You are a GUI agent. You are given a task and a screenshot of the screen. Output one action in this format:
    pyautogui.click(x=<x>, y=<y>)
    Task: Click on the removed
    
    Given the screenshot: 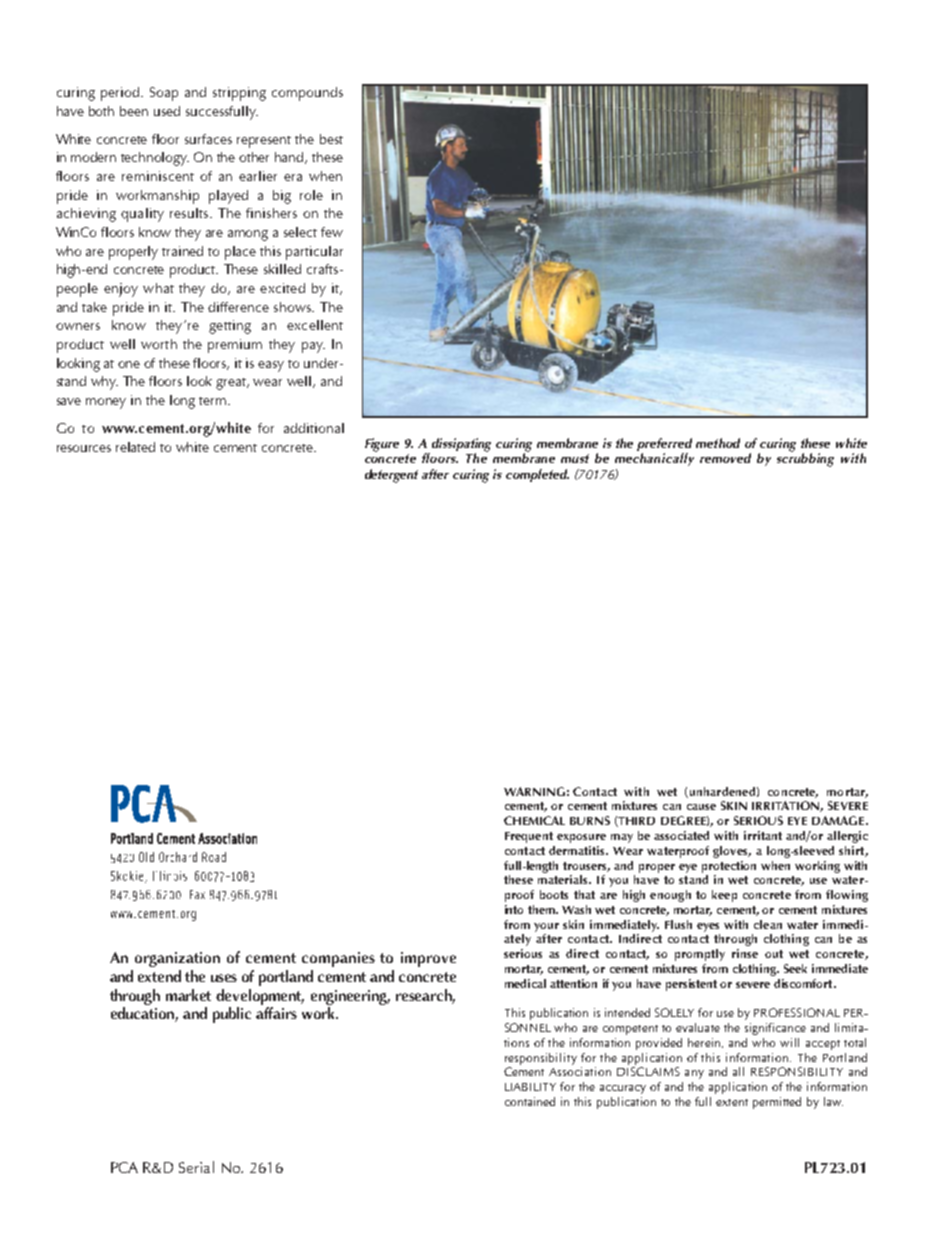 What is the action you would take?
    pyautogui.click(x=725, y=458)
